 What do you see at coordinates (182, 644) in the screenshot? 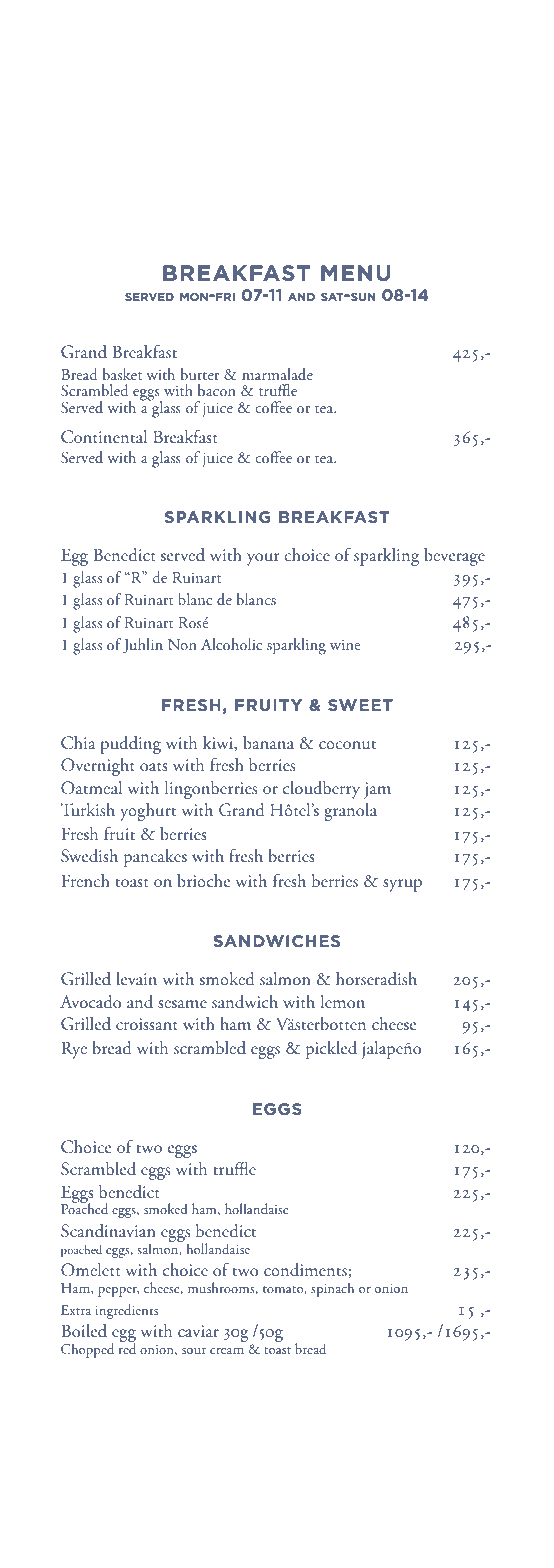
I see `Non` at bounding box center [182, 644].
